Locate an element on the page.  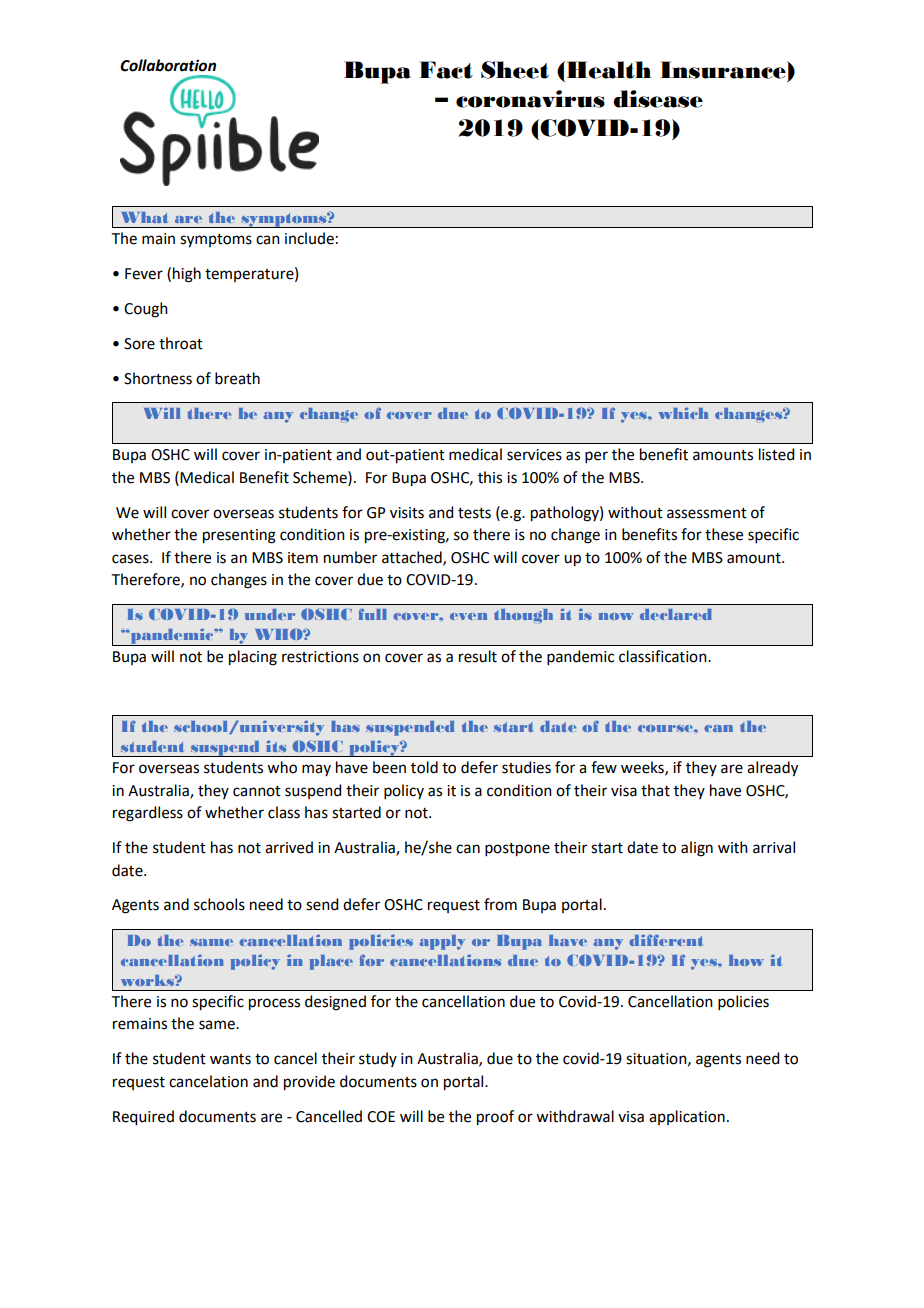
Fact is located at coordinates (446, 70).
